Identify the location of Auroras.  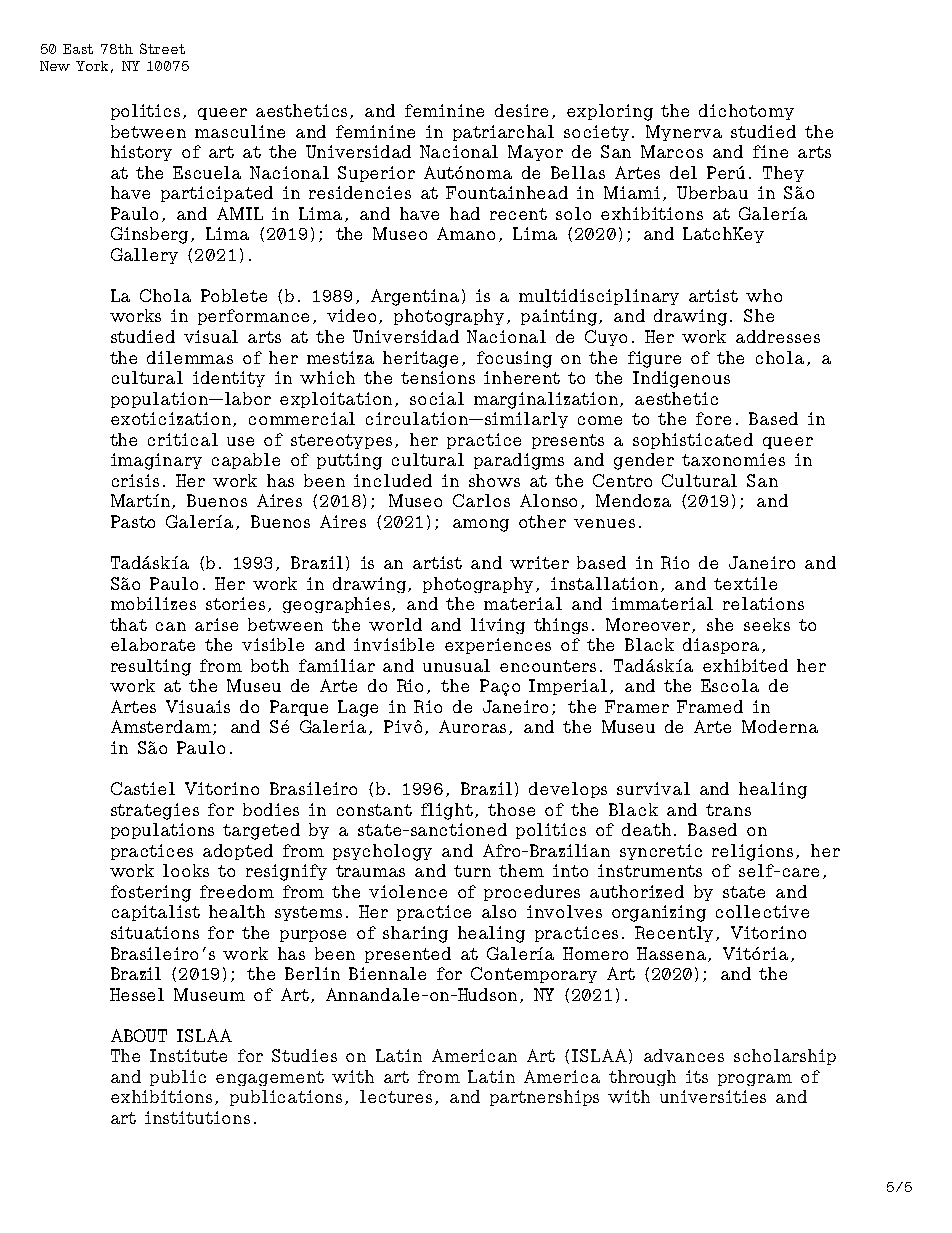
(474, 727).
